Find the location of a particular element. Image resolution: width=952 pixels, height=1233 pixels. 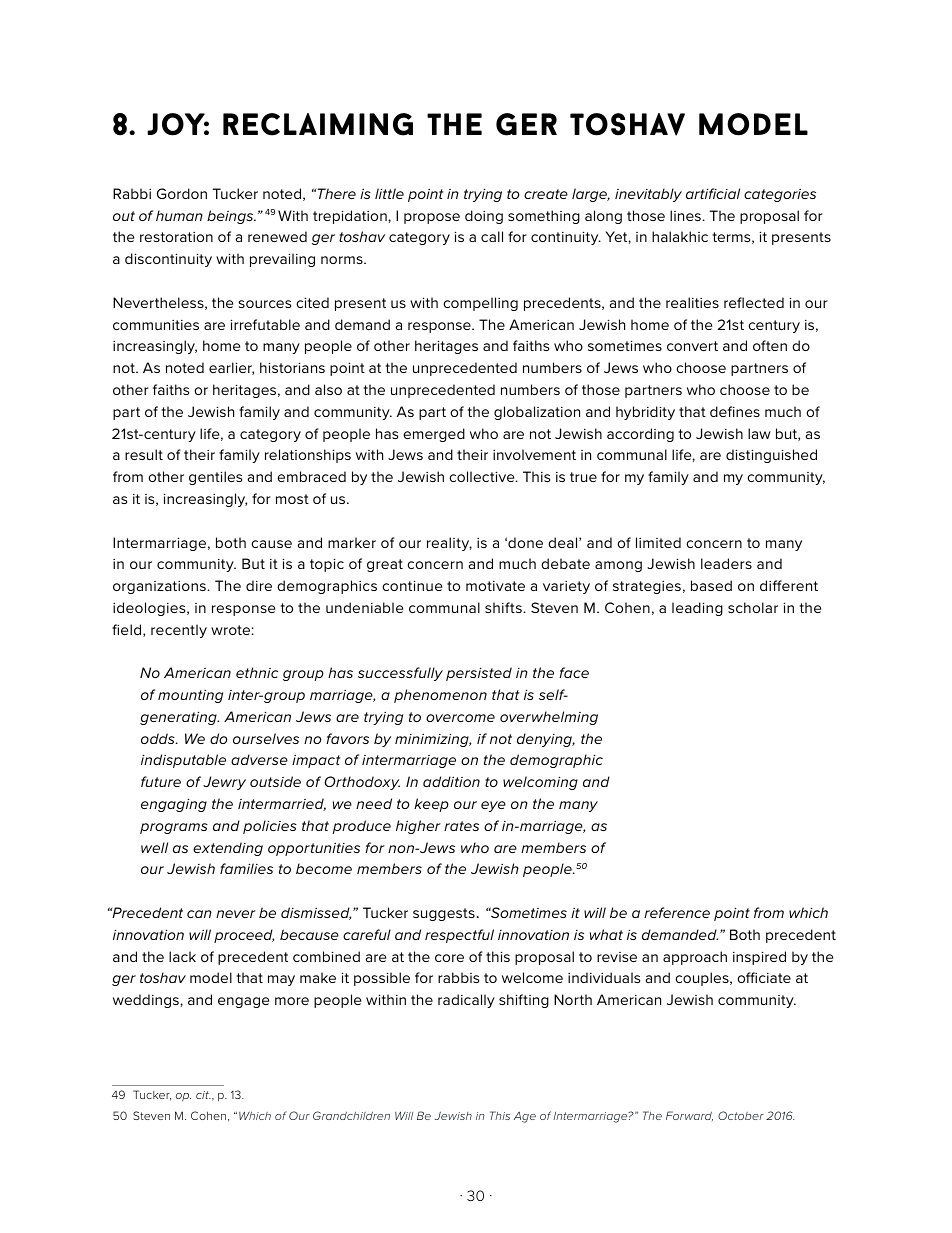

gentiles is located at coordinates (215, 478).
